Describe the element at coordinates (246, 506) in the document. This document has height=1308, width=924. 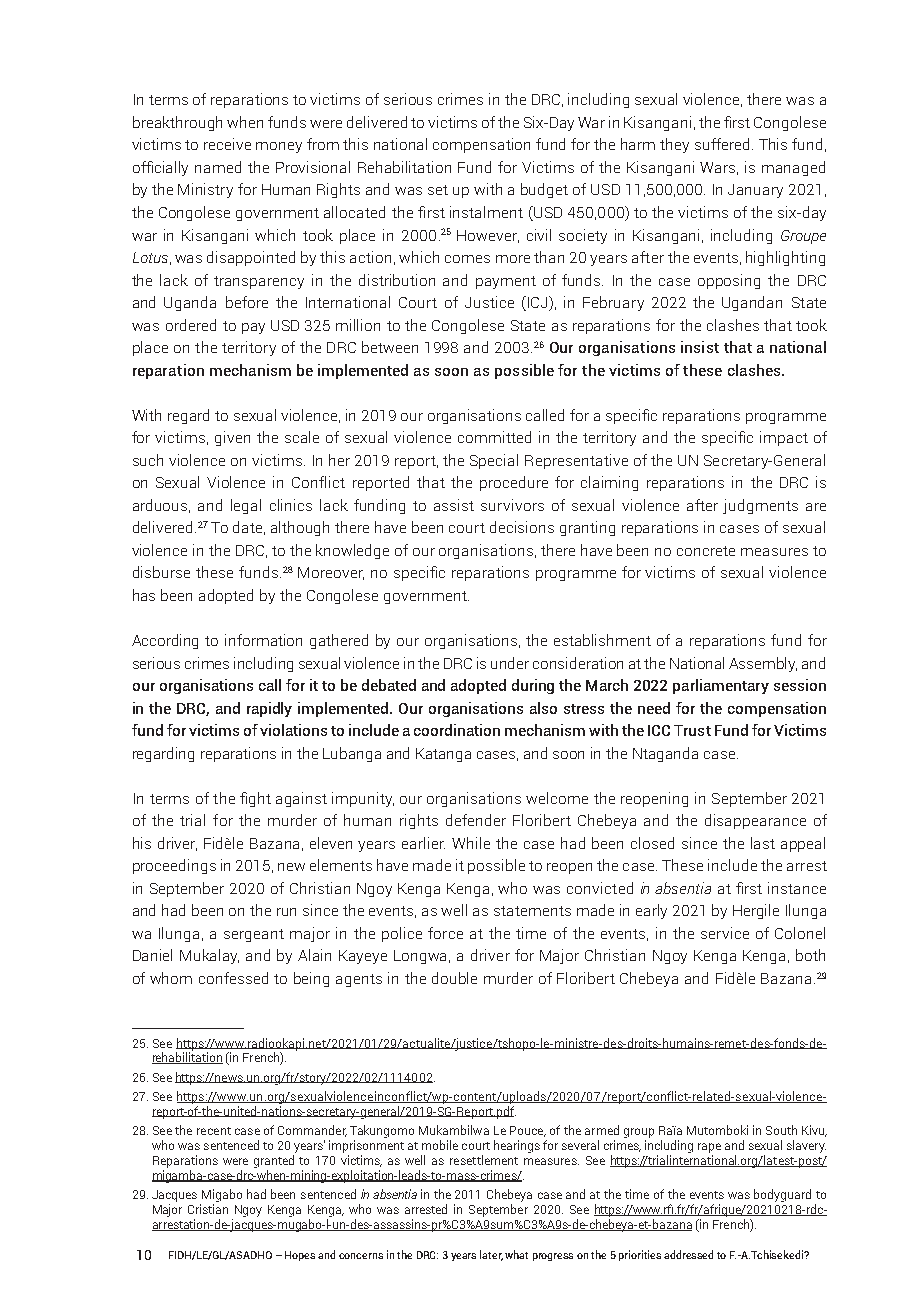
I see `legal` at that location.
